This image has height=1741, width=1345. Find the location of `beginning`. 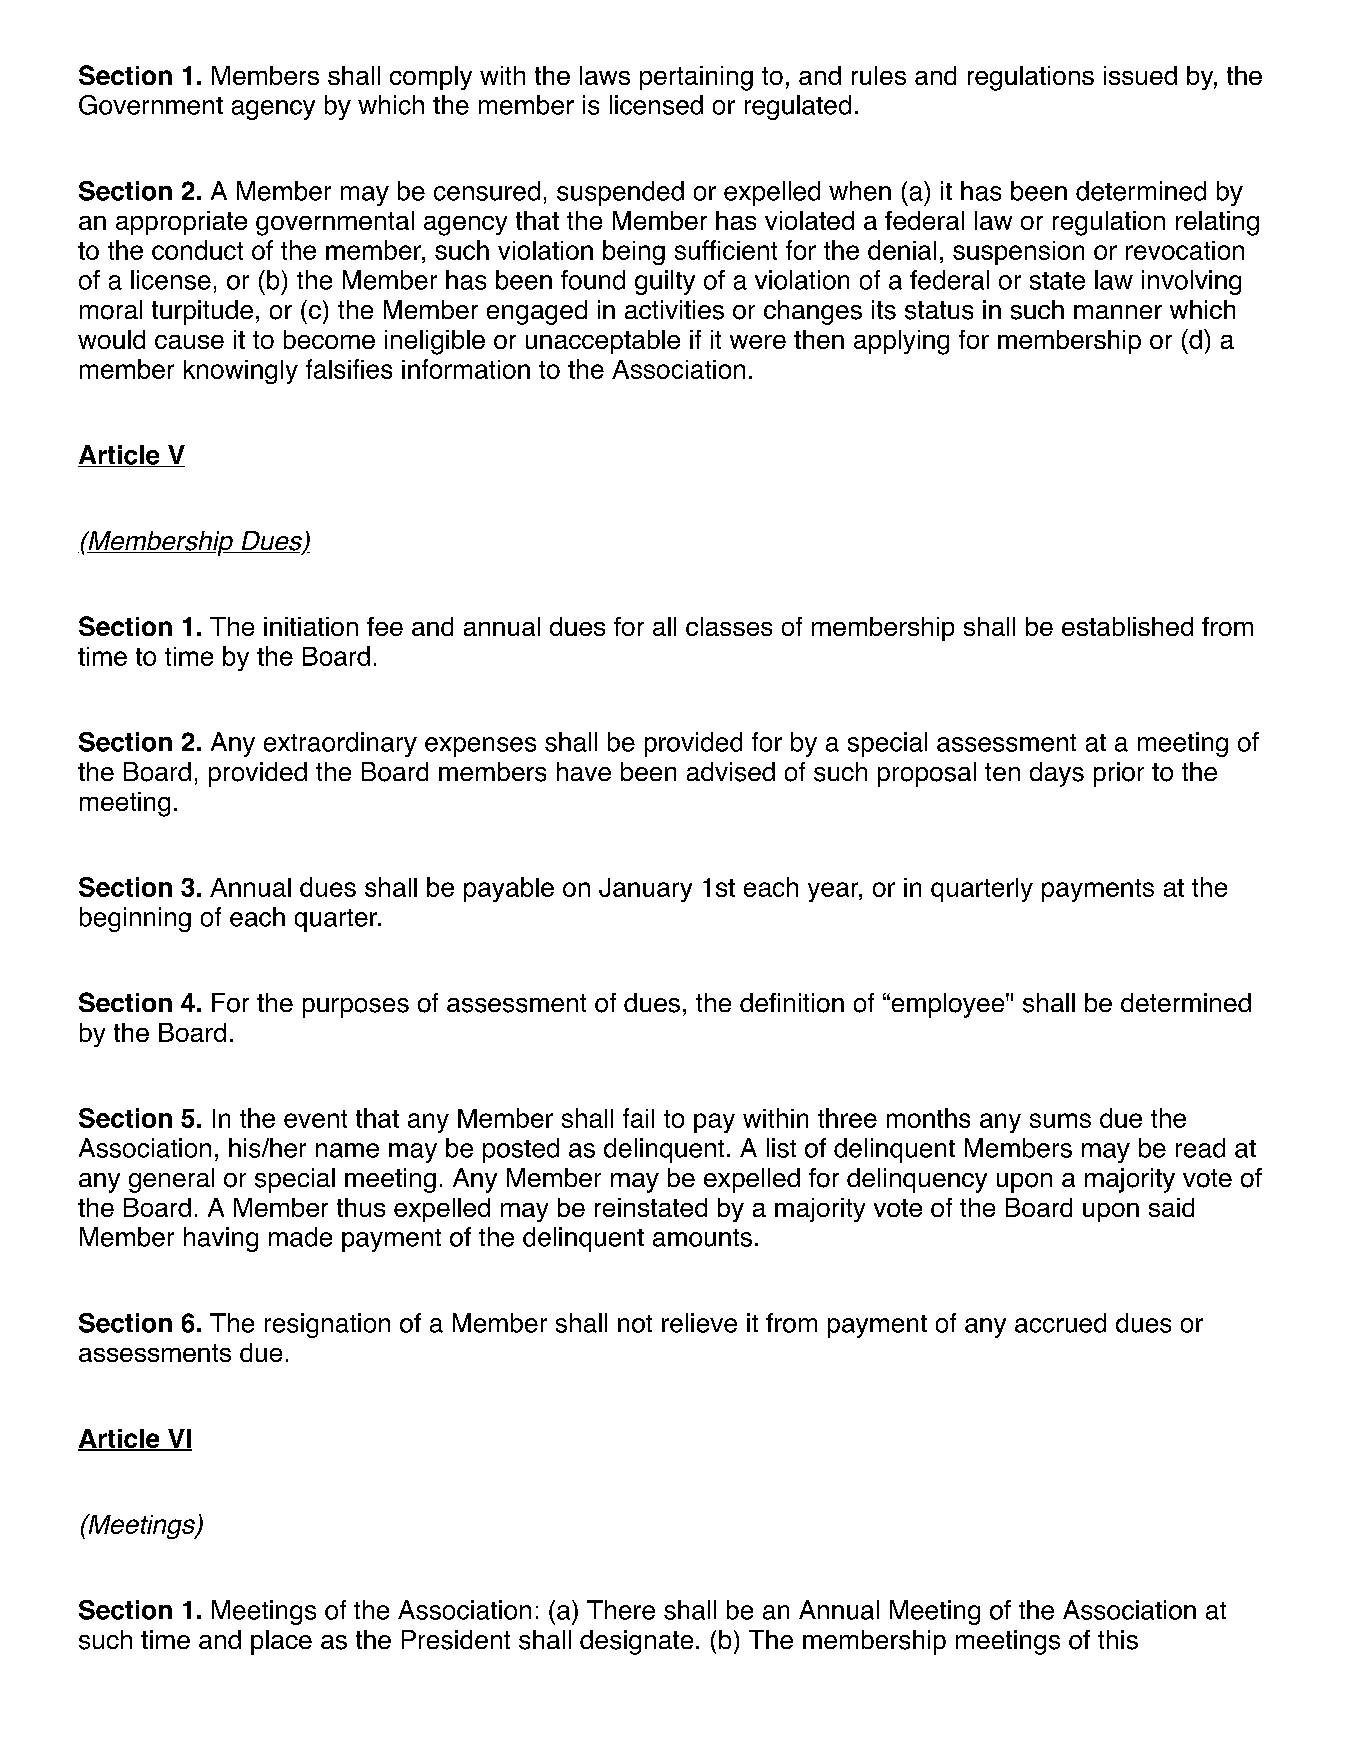

beginning is located at coordinates (135, 919).
